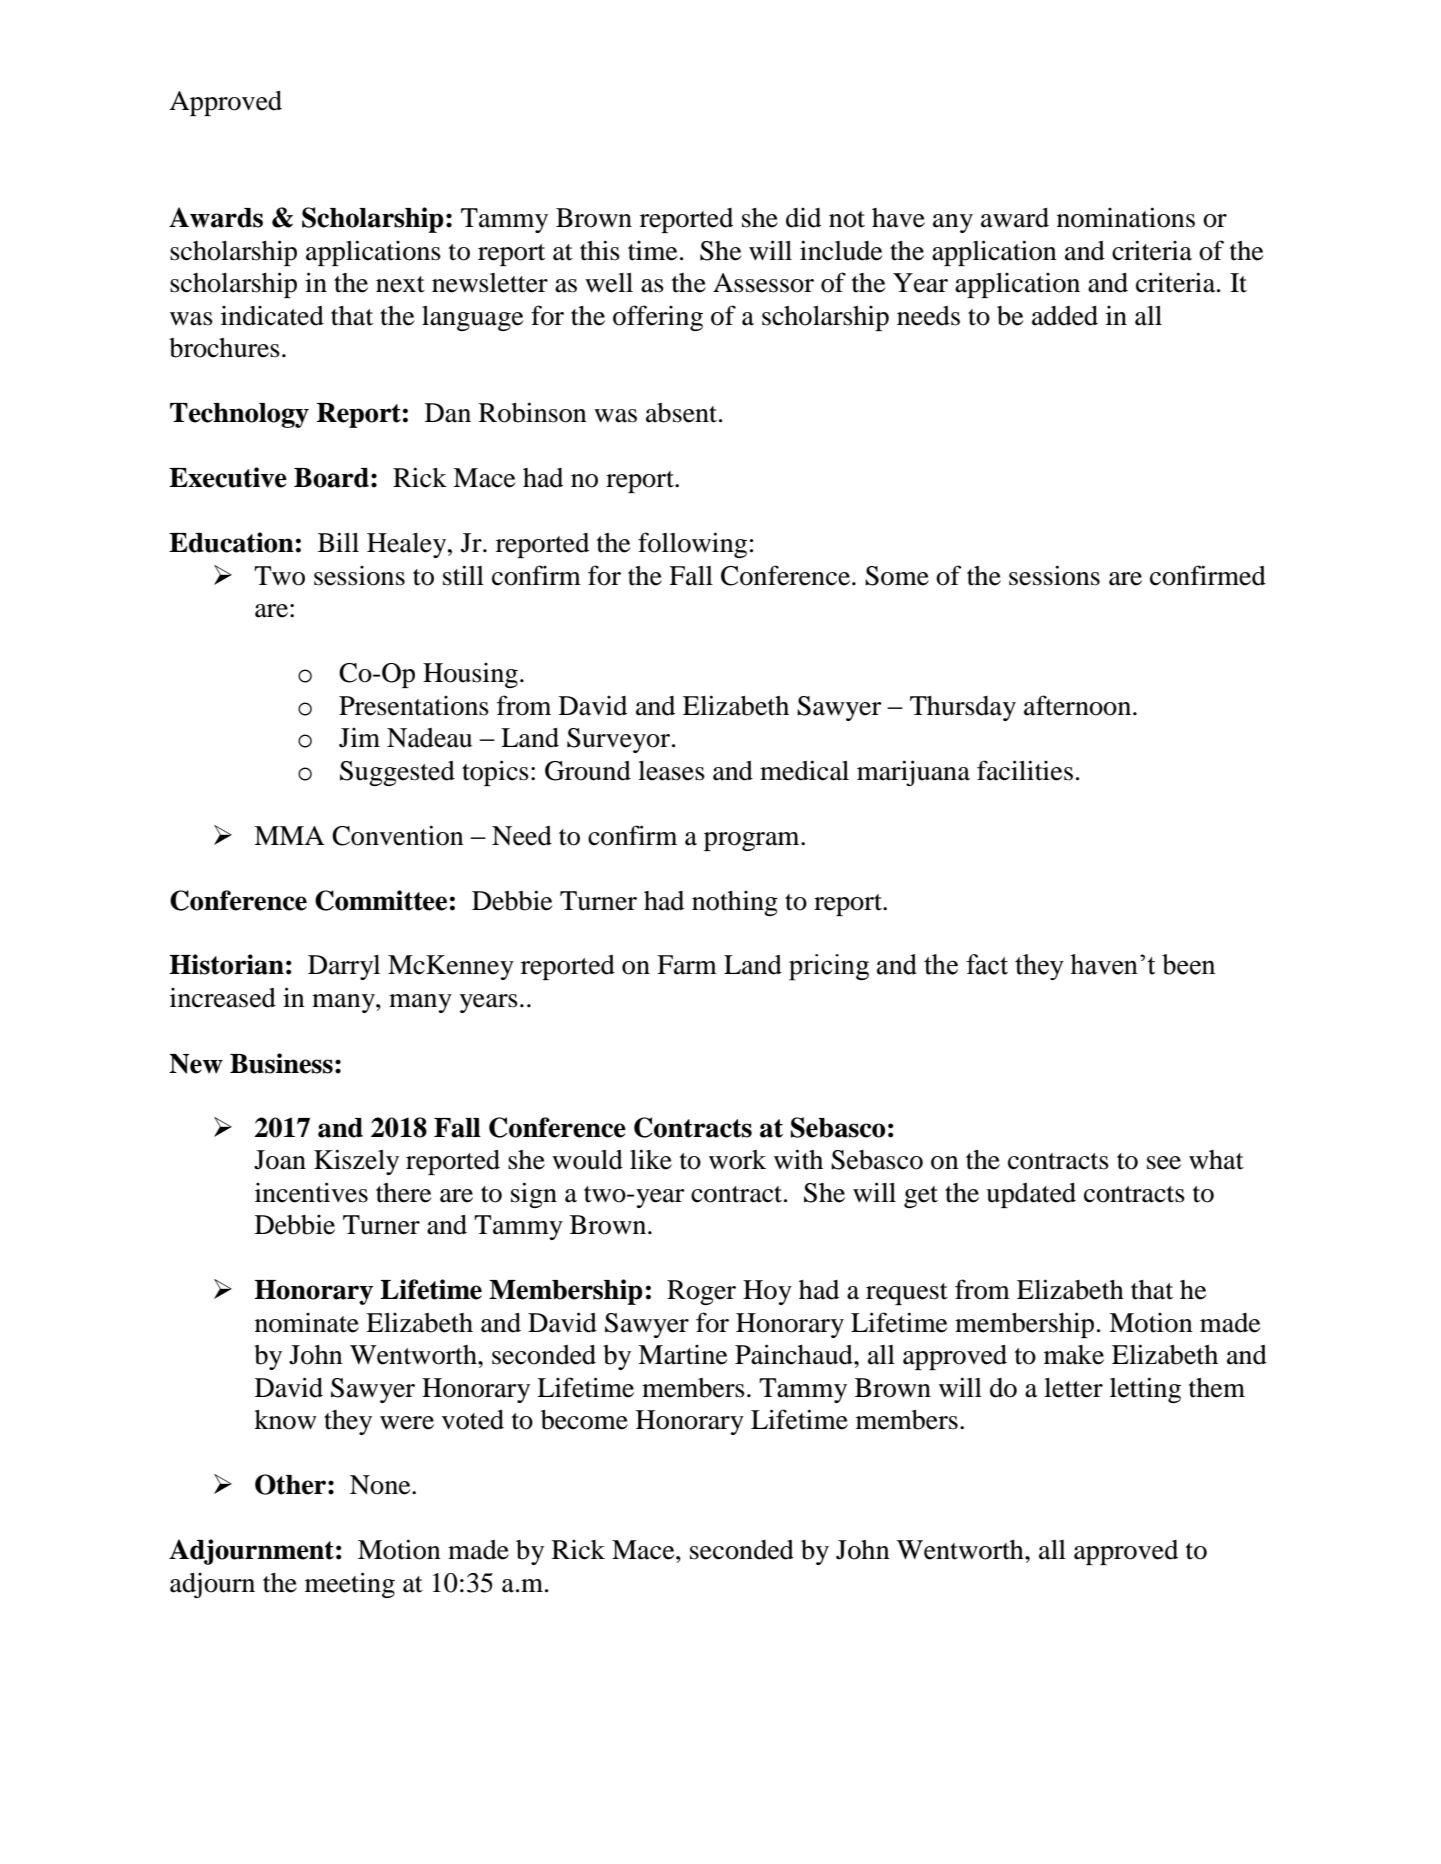 Image resolution: width=1441 pixels, height=1864 pixels. What do you see at coordinates (400, 284) in the page?
I see `next` at bounding box center [400, 284].
